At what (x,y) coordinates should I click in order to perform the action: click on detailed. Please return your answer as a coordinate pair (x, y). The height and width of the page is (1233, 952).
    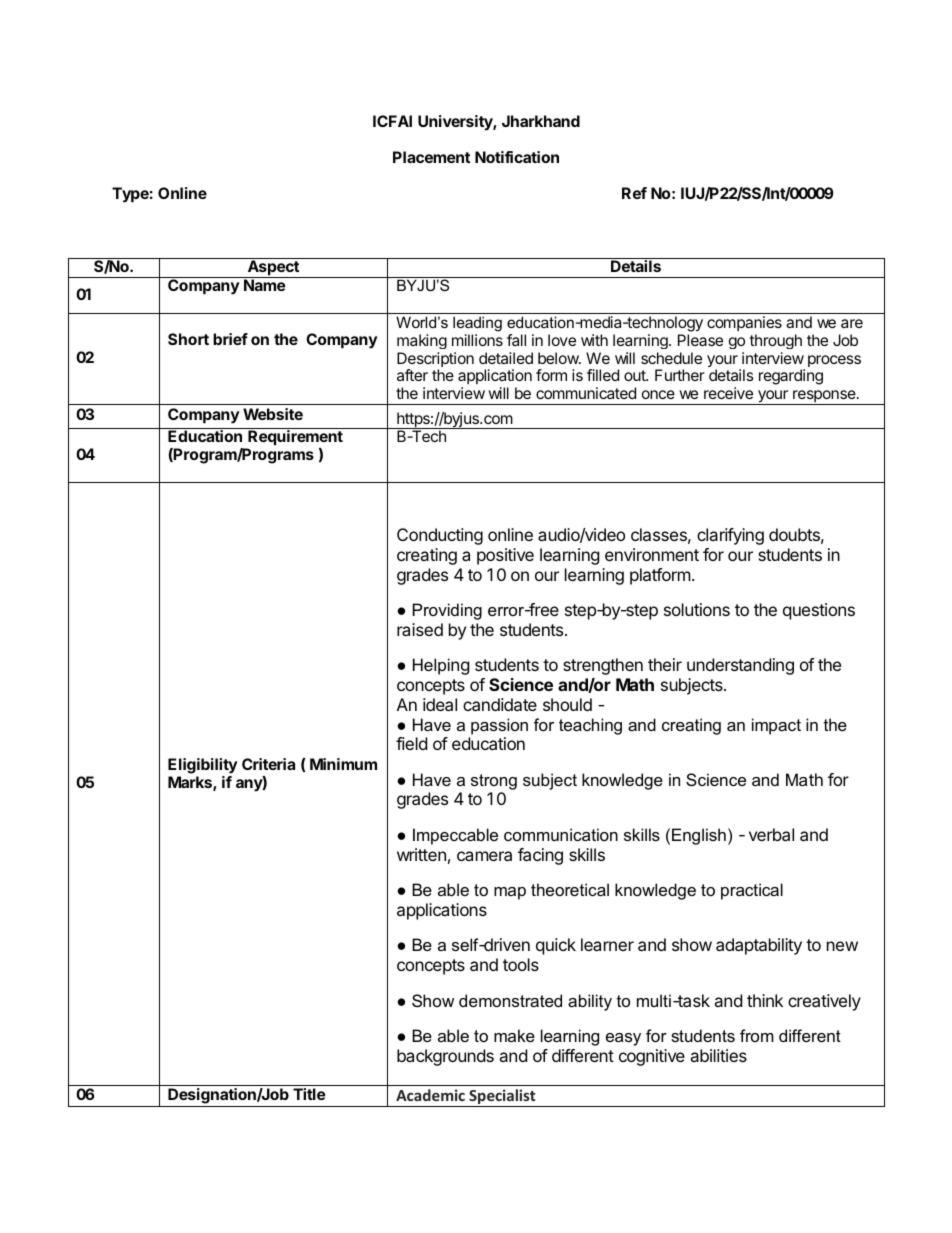
    Looking at the image, I should click on (506, 358).
